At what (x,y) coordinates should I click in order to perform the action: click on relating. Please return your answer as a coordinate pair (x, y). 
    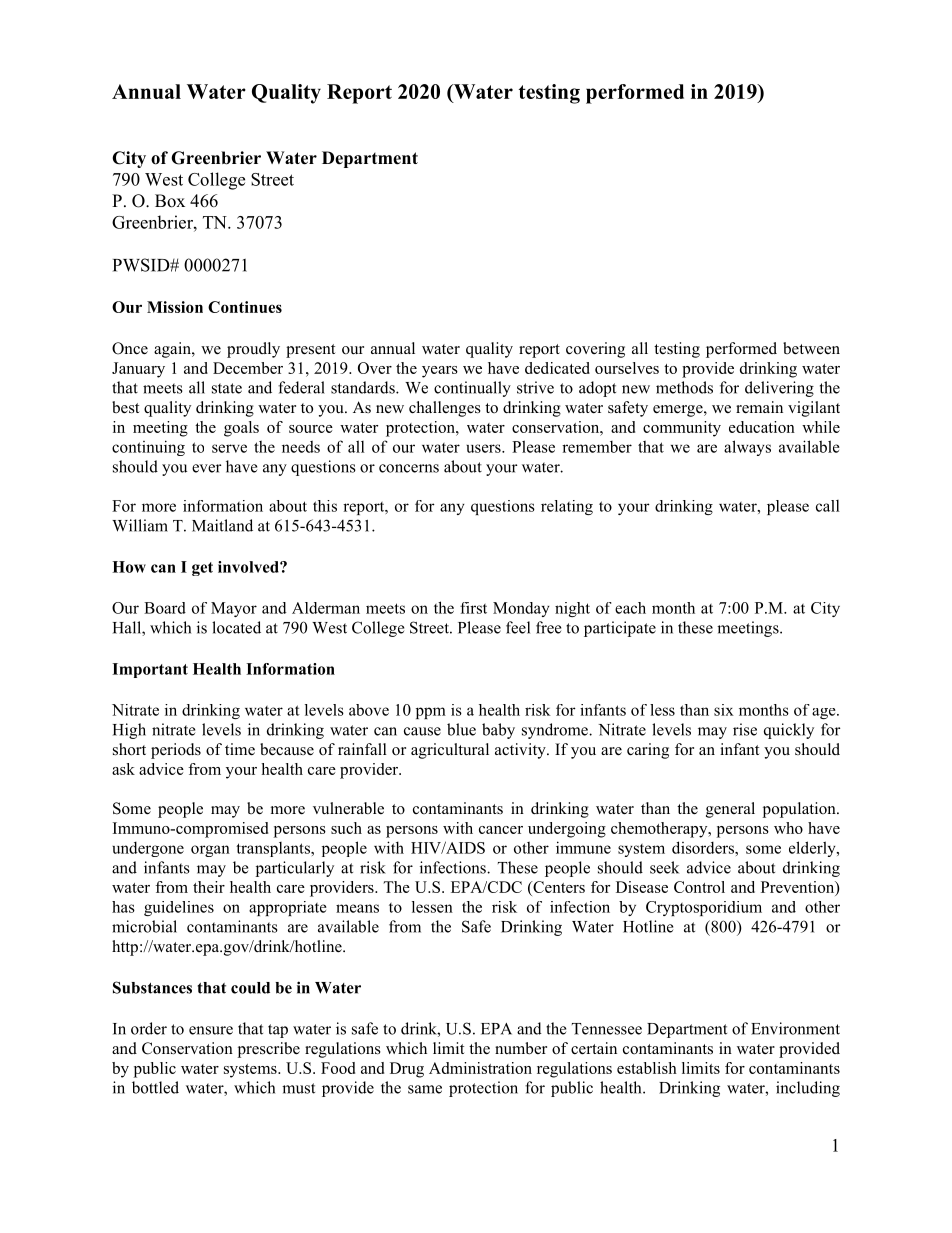
    Looking at the image, I should click on (567, 507).
